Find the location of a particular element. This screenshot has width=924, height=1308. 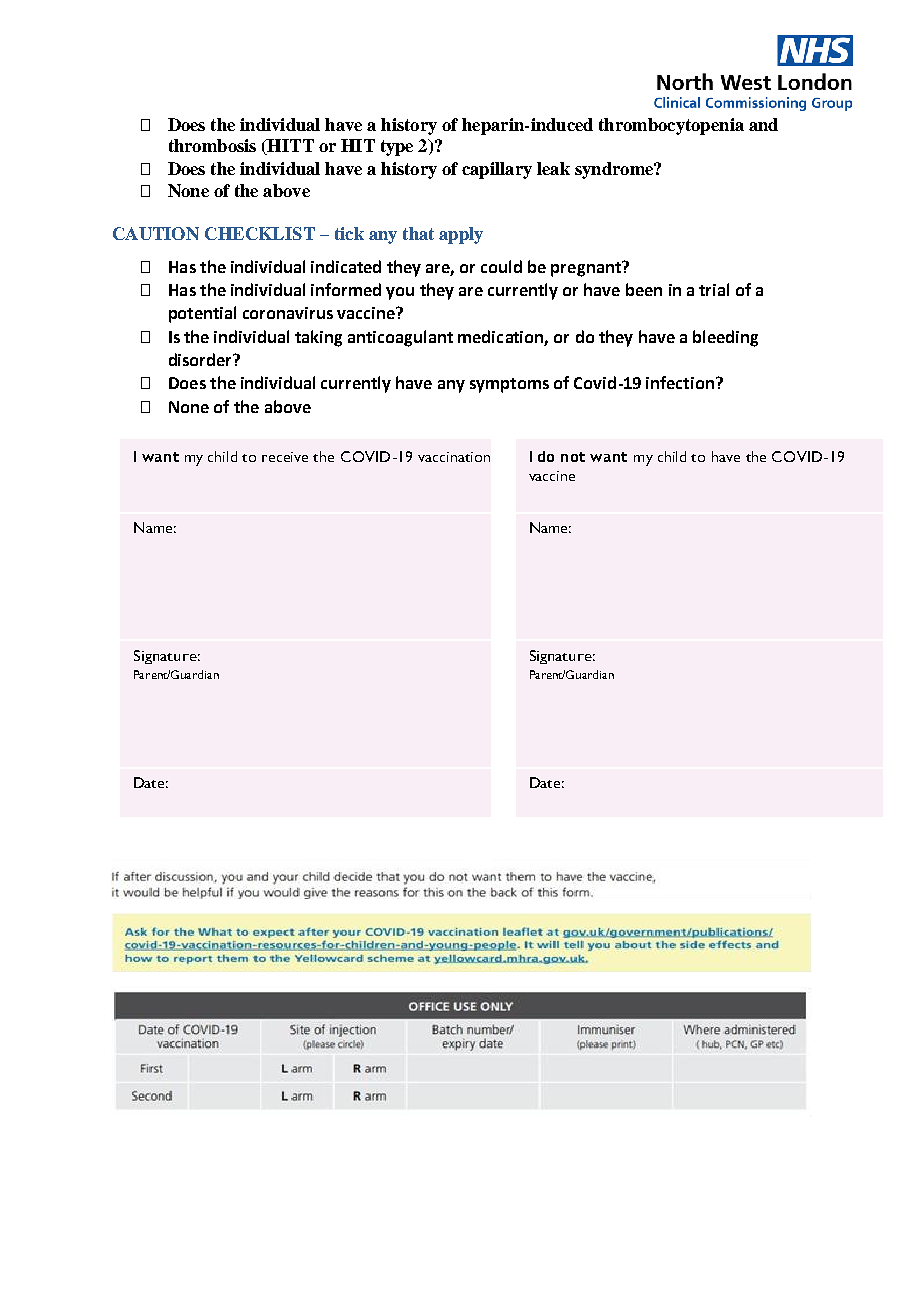

potential is located at coordinates (202, 314).
